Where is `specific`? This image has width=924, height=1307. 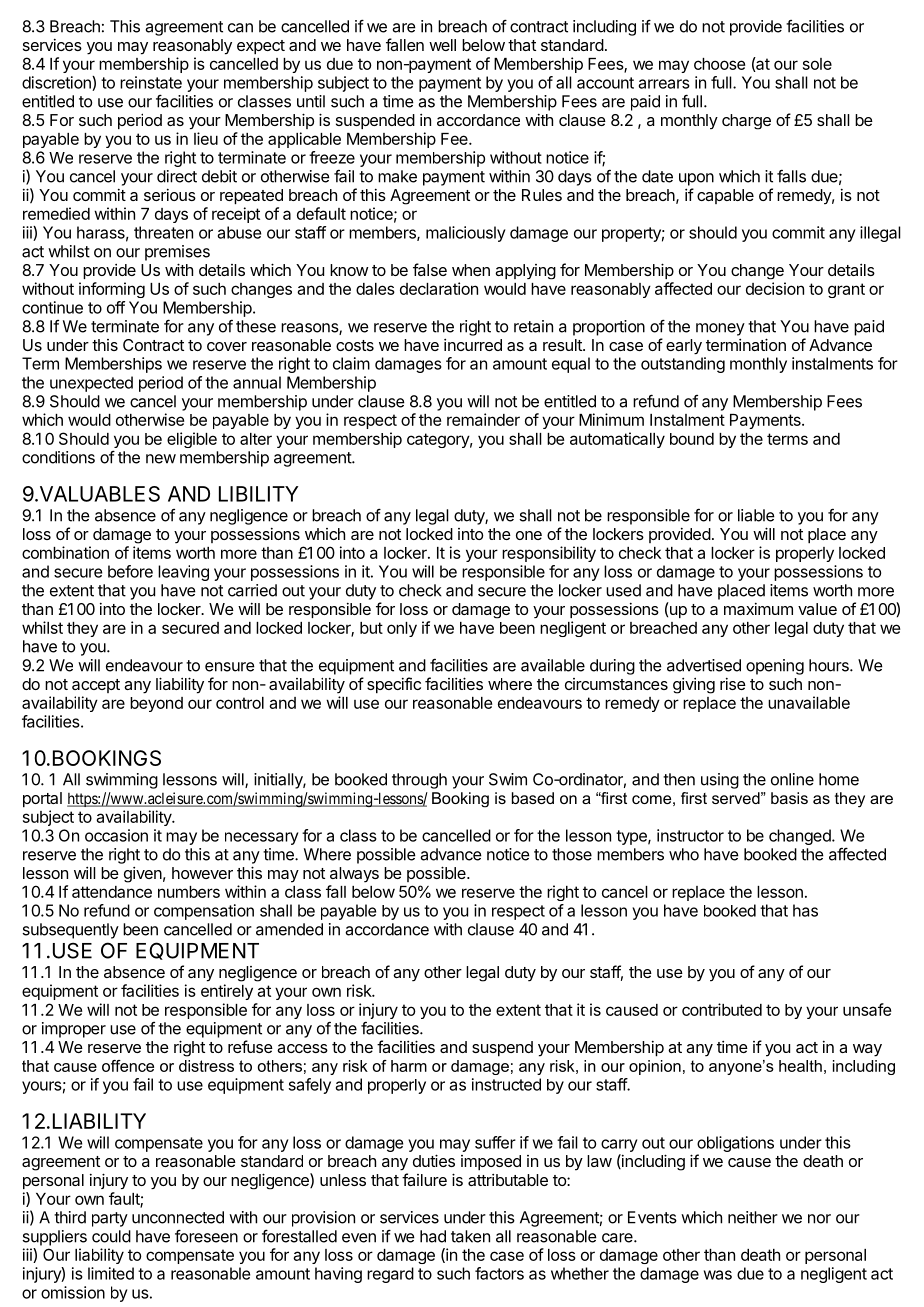 specific is located at coordinates (394, 685).
